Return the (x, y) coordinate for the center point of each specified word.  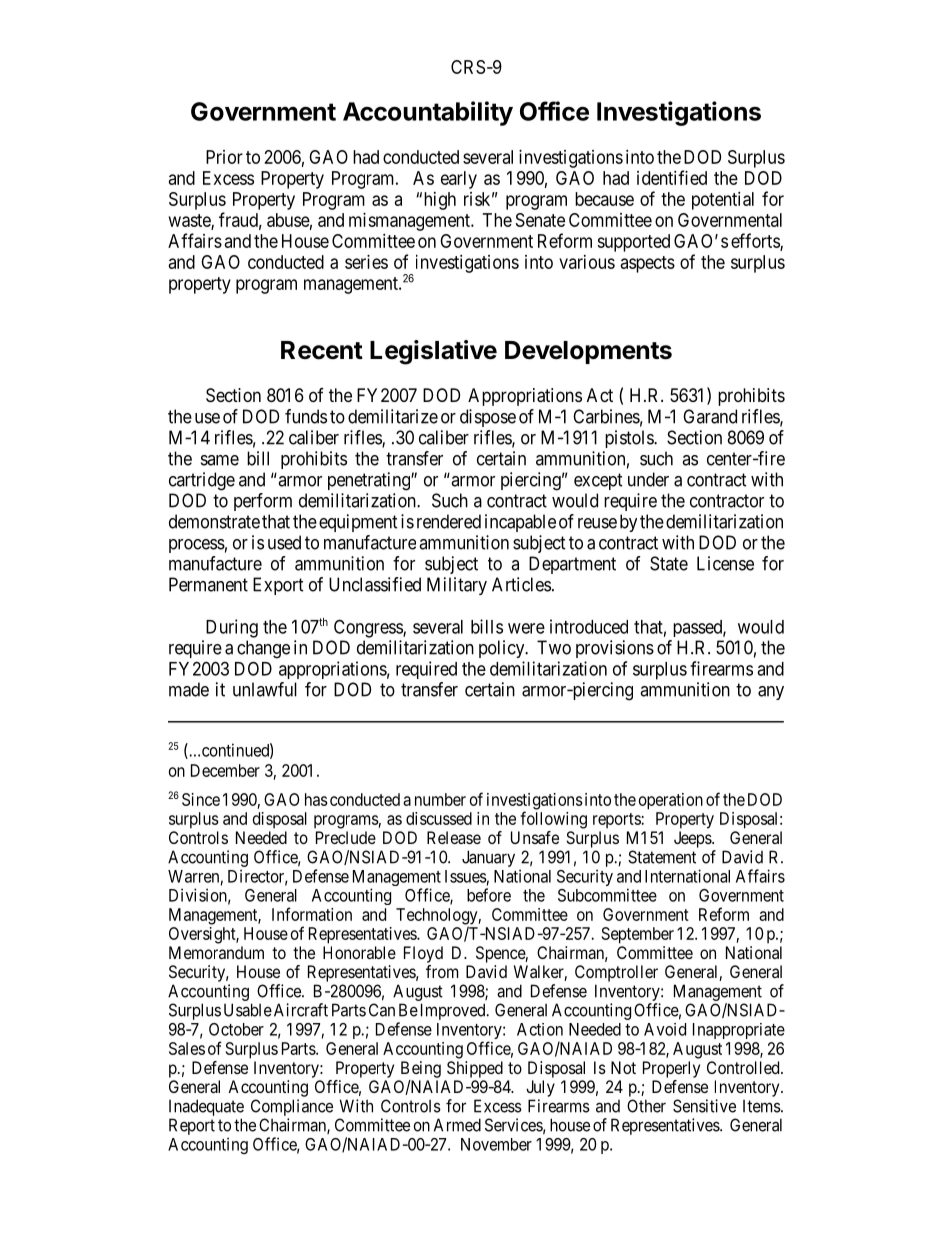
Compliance (292, 1107)
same (220, 460)
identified (672, 177)
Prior (224, 157)
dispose (488, 418)
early (459, 180)
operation (671, 801)
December (225, 770)
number (440, 799)
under (648, 479)
